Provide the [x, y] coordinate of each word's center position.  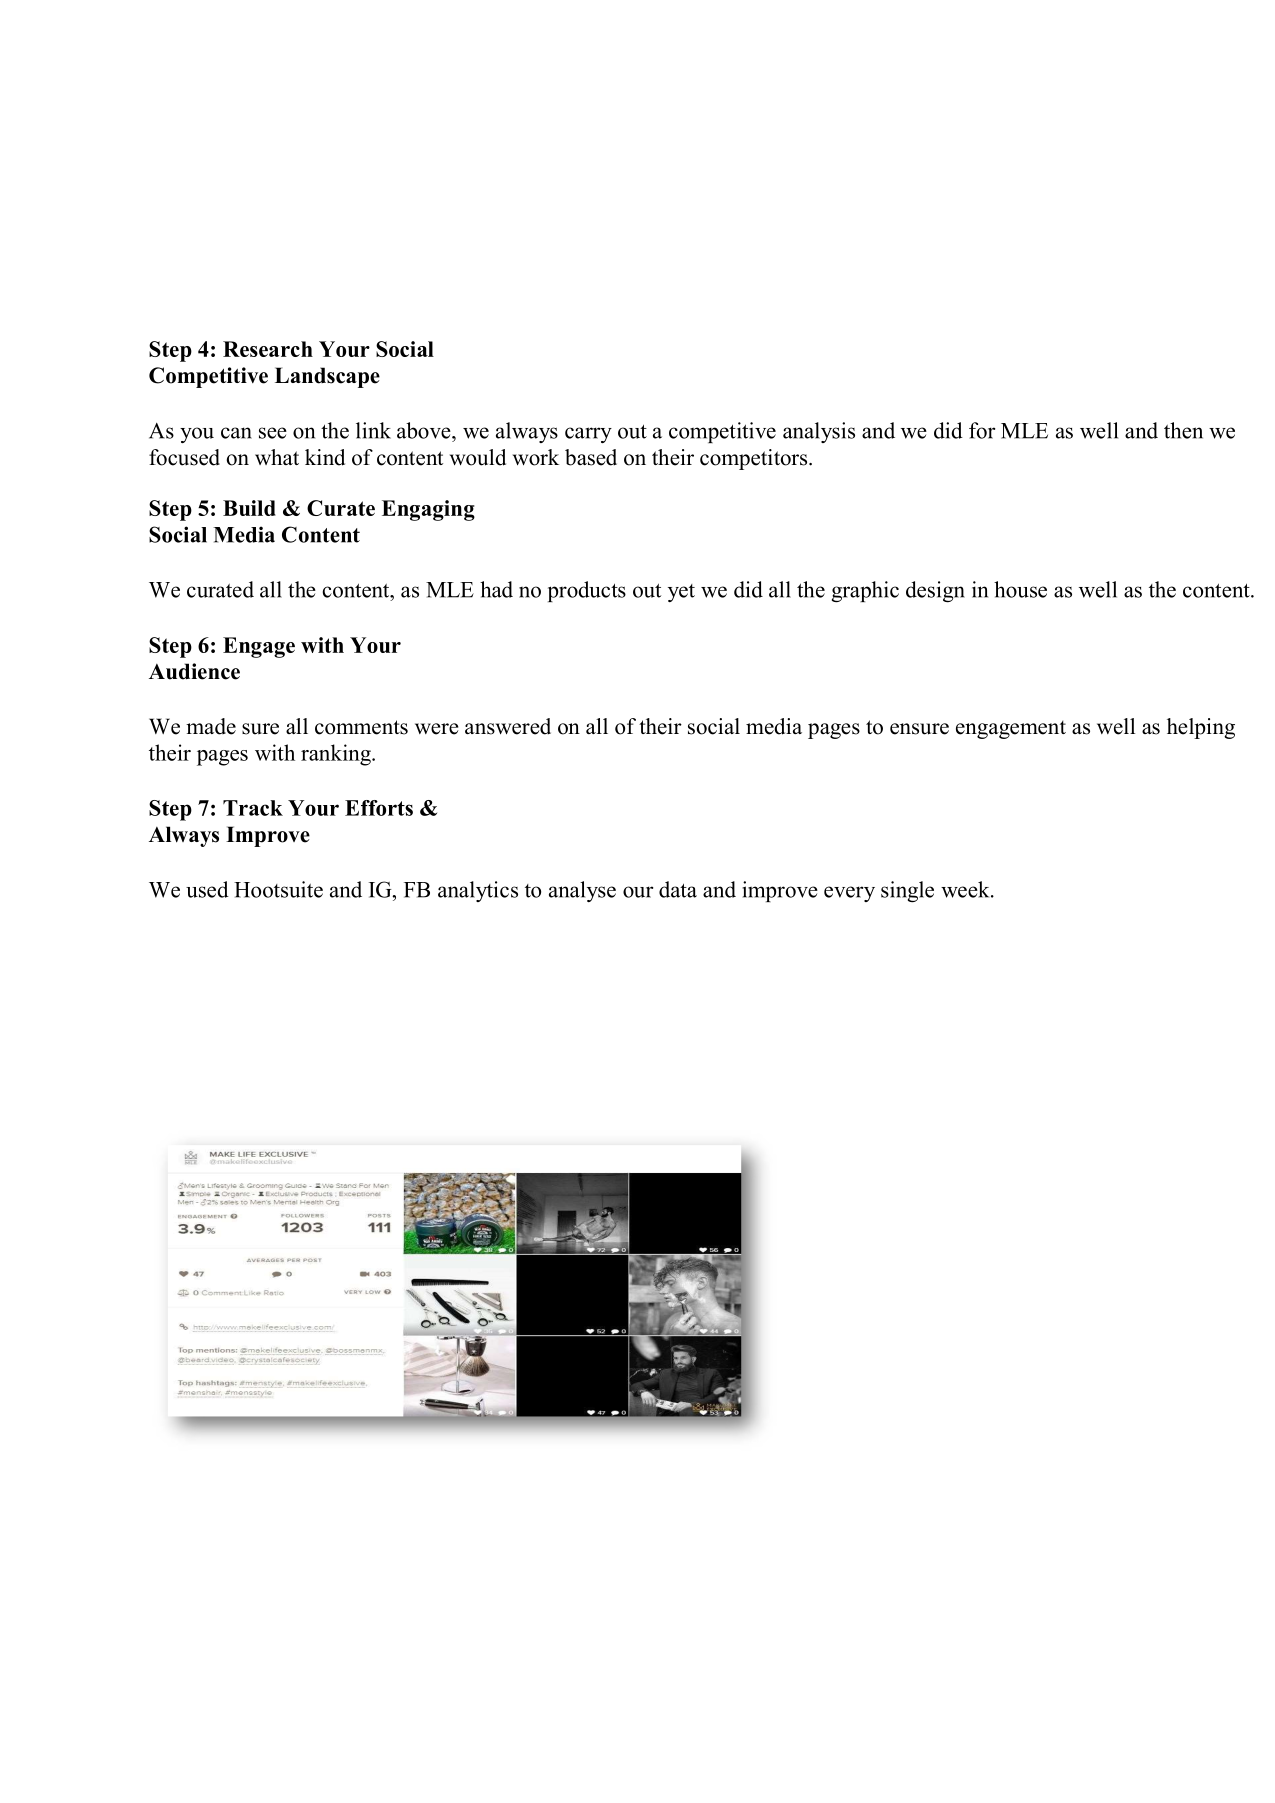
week [966, 889]
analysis [819, 432]
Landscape [327, 377]
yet [681, 593]
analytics [478, 891]
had [496, 589]
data [678, 889]
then [1183, 430]
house [1020, 589]
